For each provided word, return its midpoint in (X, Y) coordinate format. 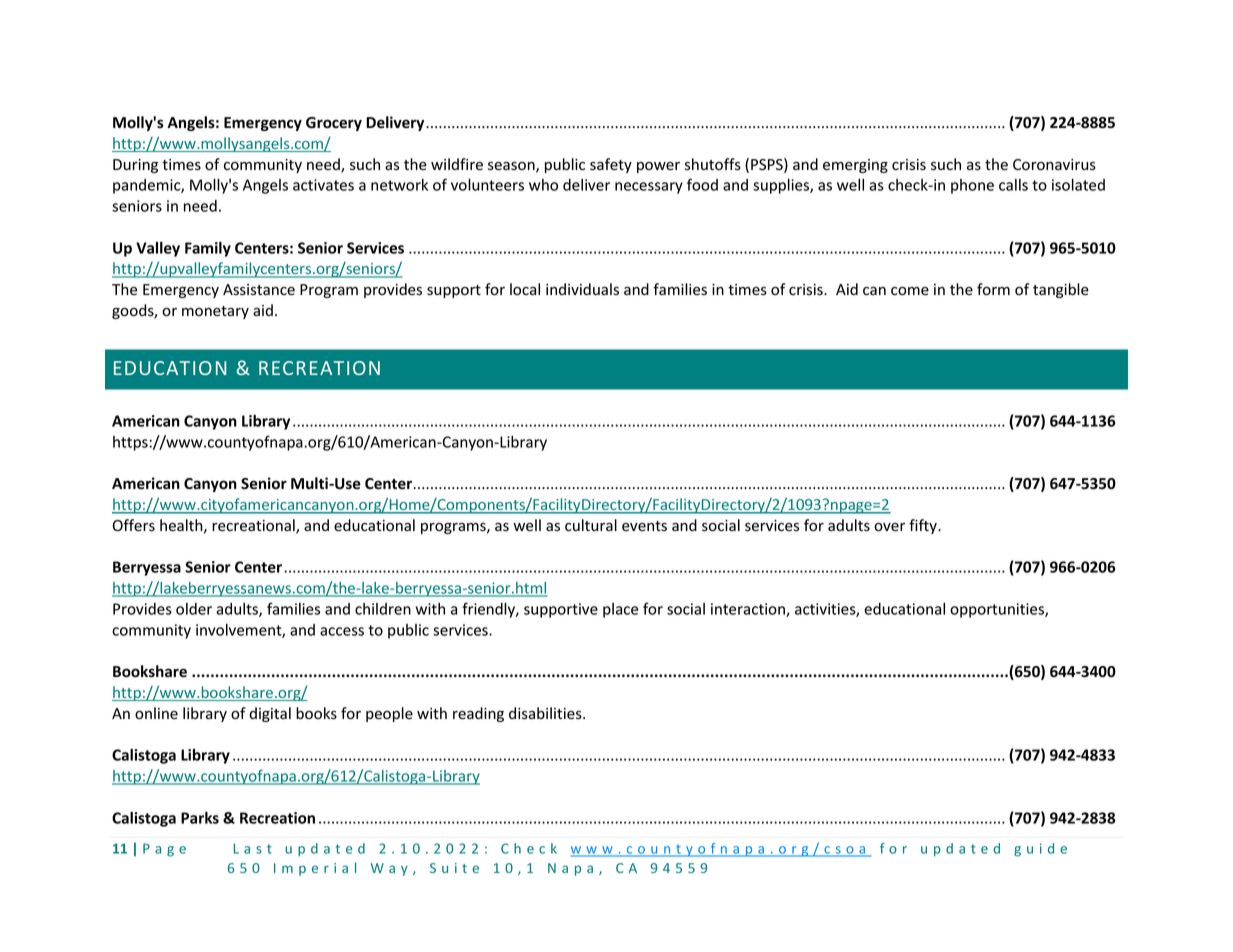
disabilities (546, 713)
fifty (924, 526)
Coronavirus (1054, 165)
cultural (591, 525)
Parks (200, 817)
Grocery (334, 124)
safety (611, 165)
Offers (134, 525)
